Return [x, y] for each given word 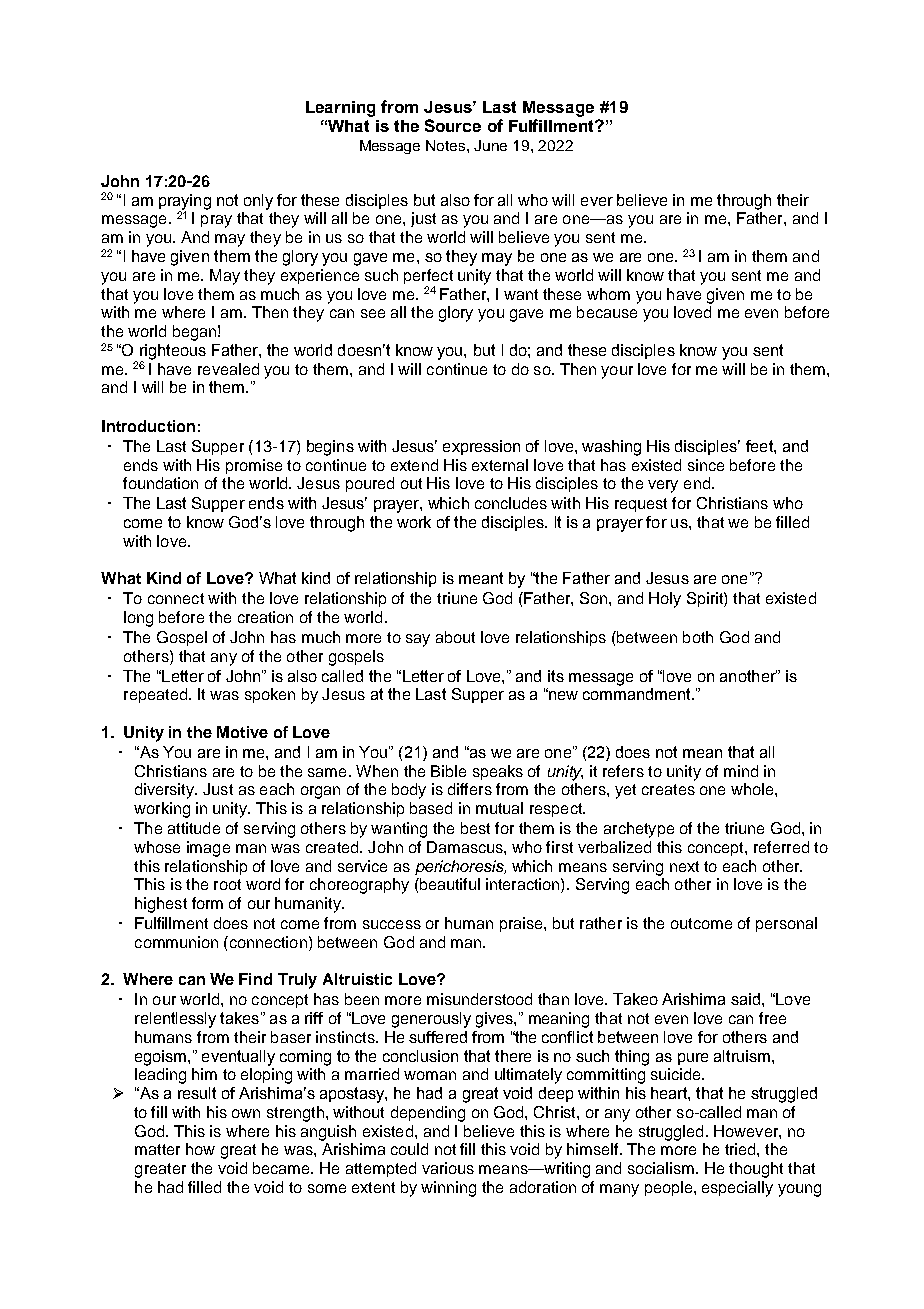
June [490, 145]
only [258, 202]
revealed [228, 369]
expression [481, 447]
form [207, 903]
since [706, 465]
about [455, 637]
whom [608, 294]
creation [265, 617]
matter [157, 1149]
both [698, 637]
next [684, 866]
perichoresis [460, 867]
